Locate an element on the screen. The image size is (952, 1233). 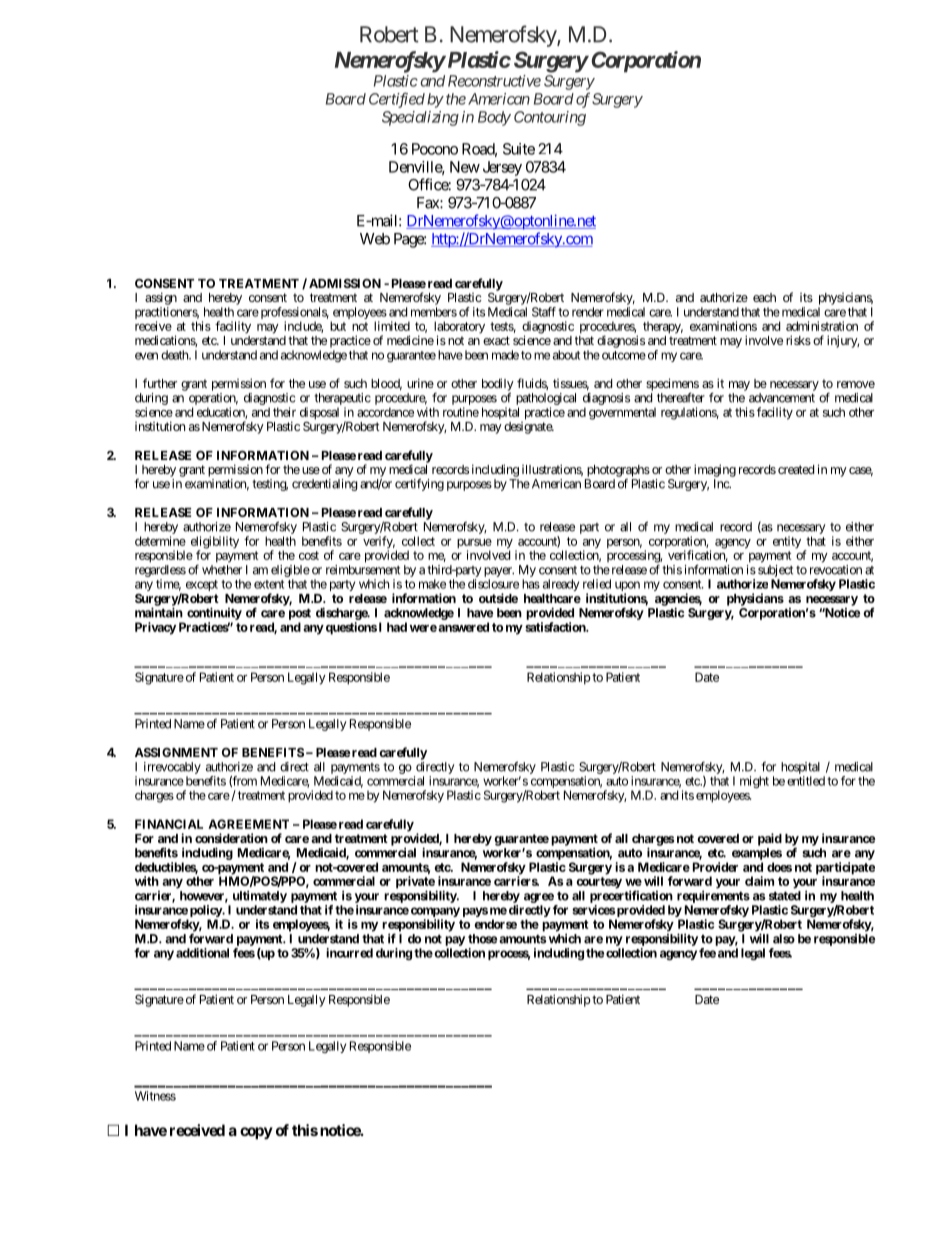
those is located at coordinates (482, 939).
